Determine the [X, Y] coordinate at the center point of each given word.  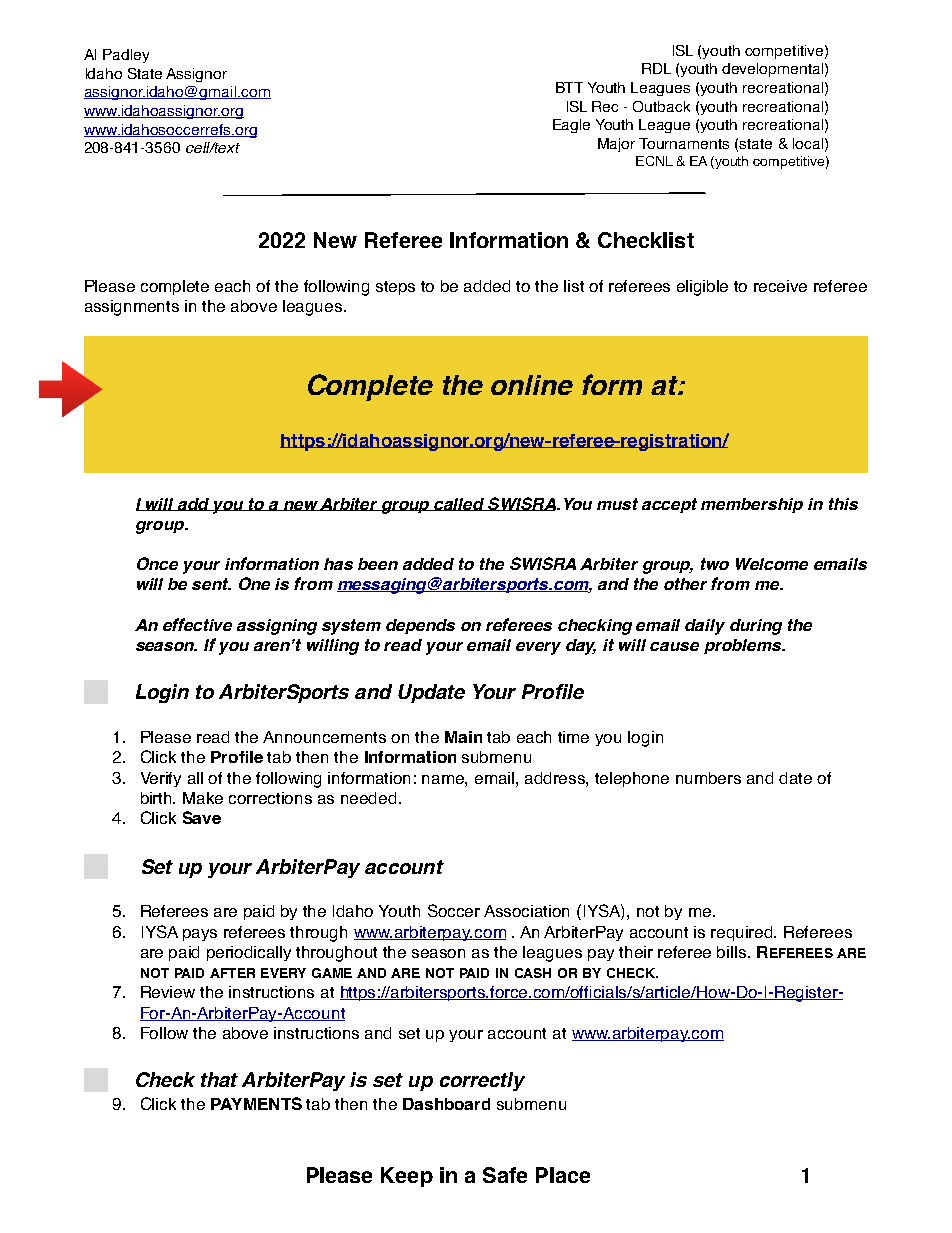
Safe [505, 1175]
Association [526, 911]
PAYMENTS [256, 1103]
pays [200, 935]
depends [420, 626]
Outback [661, 106]
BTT [569, 87]
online [532, 385]
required [743, 933]
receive [780, 286]
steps [395, 288]
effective [197, 624]
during [756, 627]
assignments [132, 308]
